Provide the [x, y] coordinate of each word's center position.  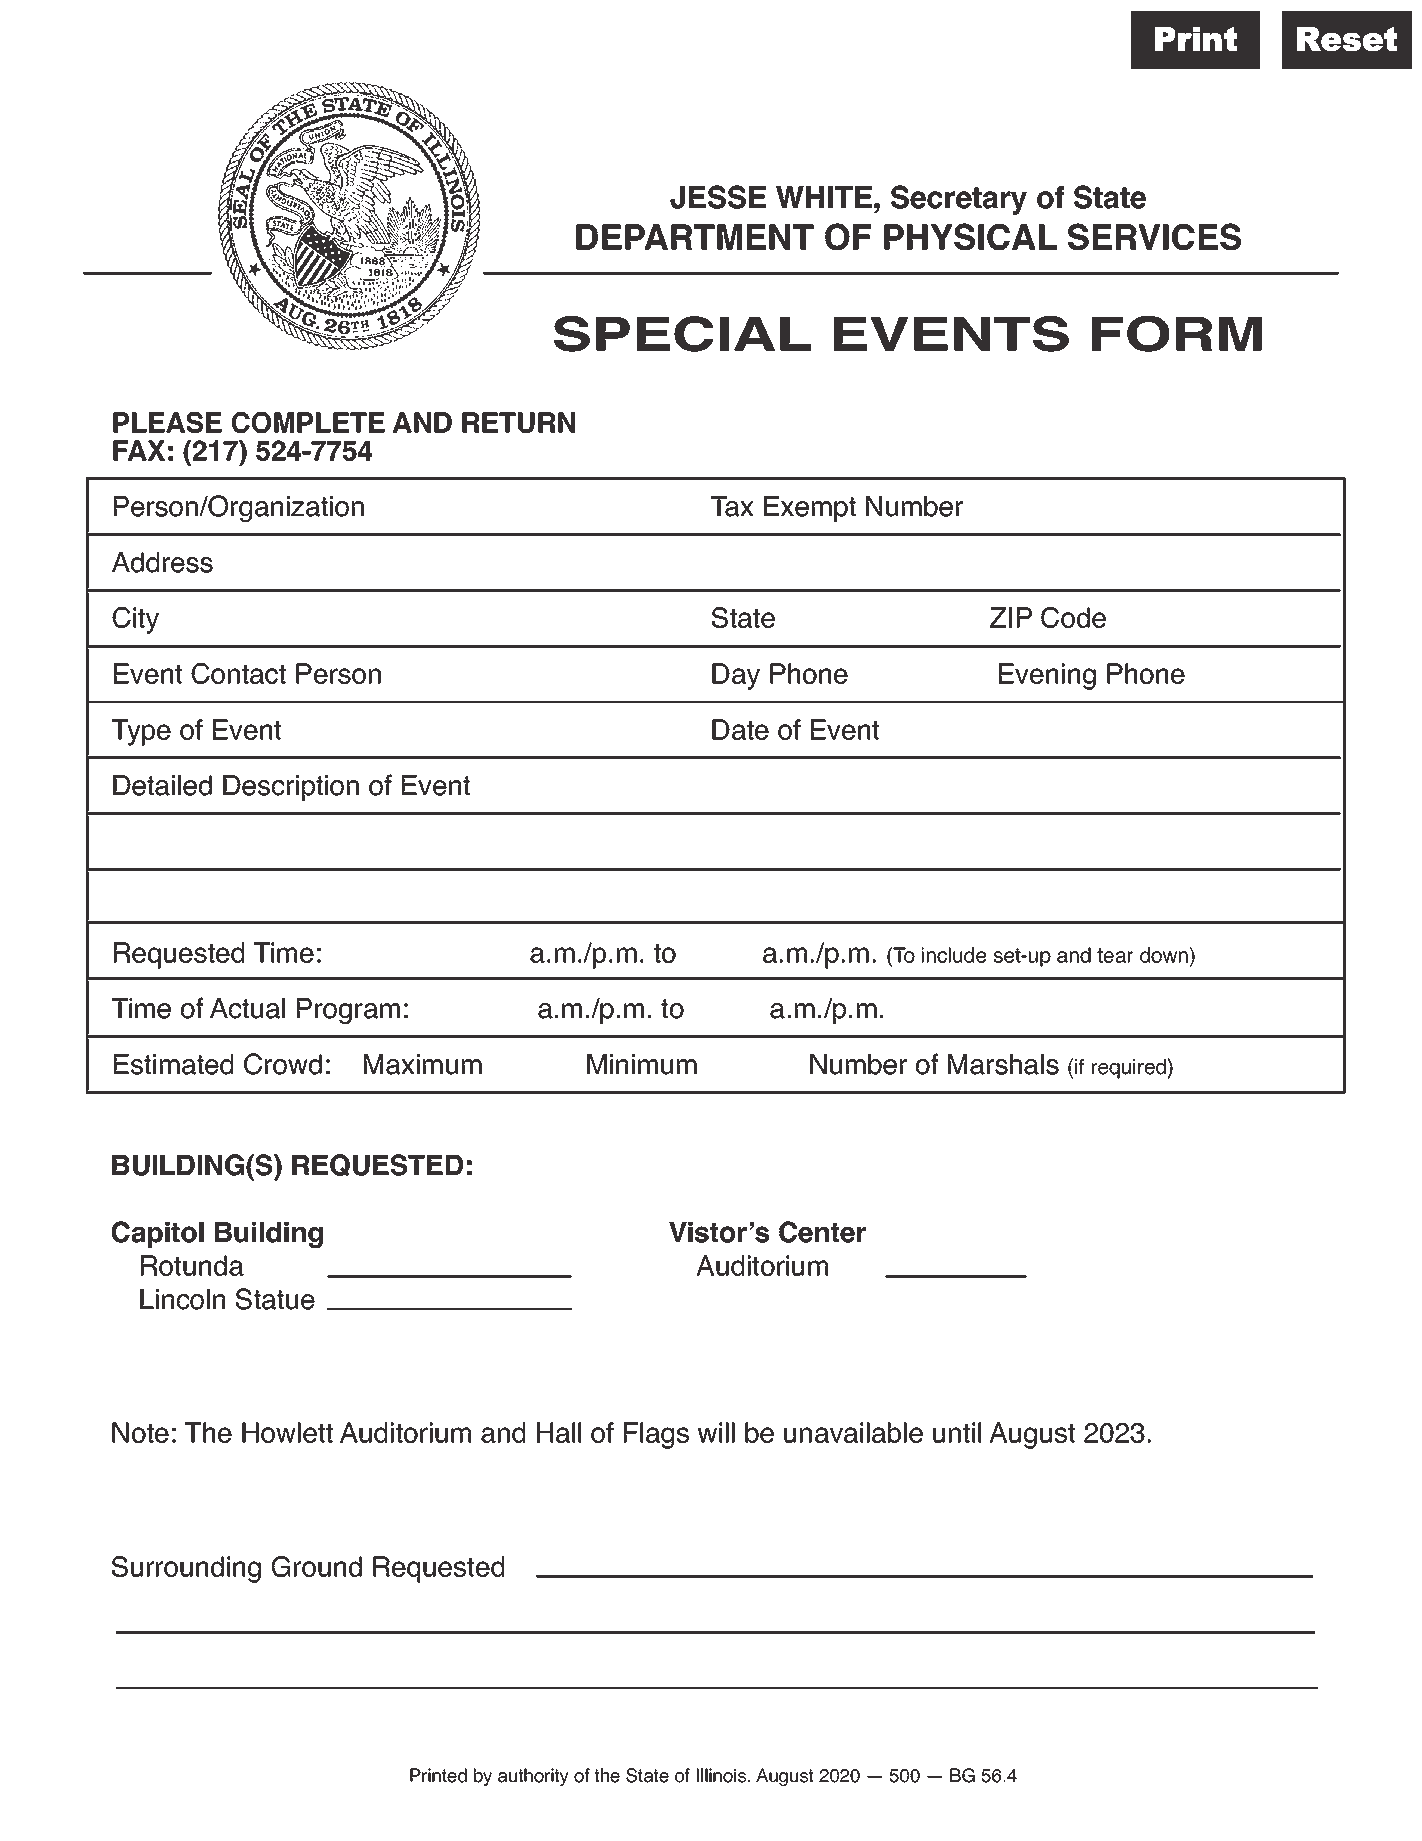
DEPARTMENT [695, 237]
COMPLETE [308, 422]
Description [291, 788]
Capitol [157, 1234]
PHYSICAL [970, 236]
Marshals [1003, 1064]
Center [822, 1232]
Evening [1047, 676]
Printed [438, 1775]
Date [740, 729]
